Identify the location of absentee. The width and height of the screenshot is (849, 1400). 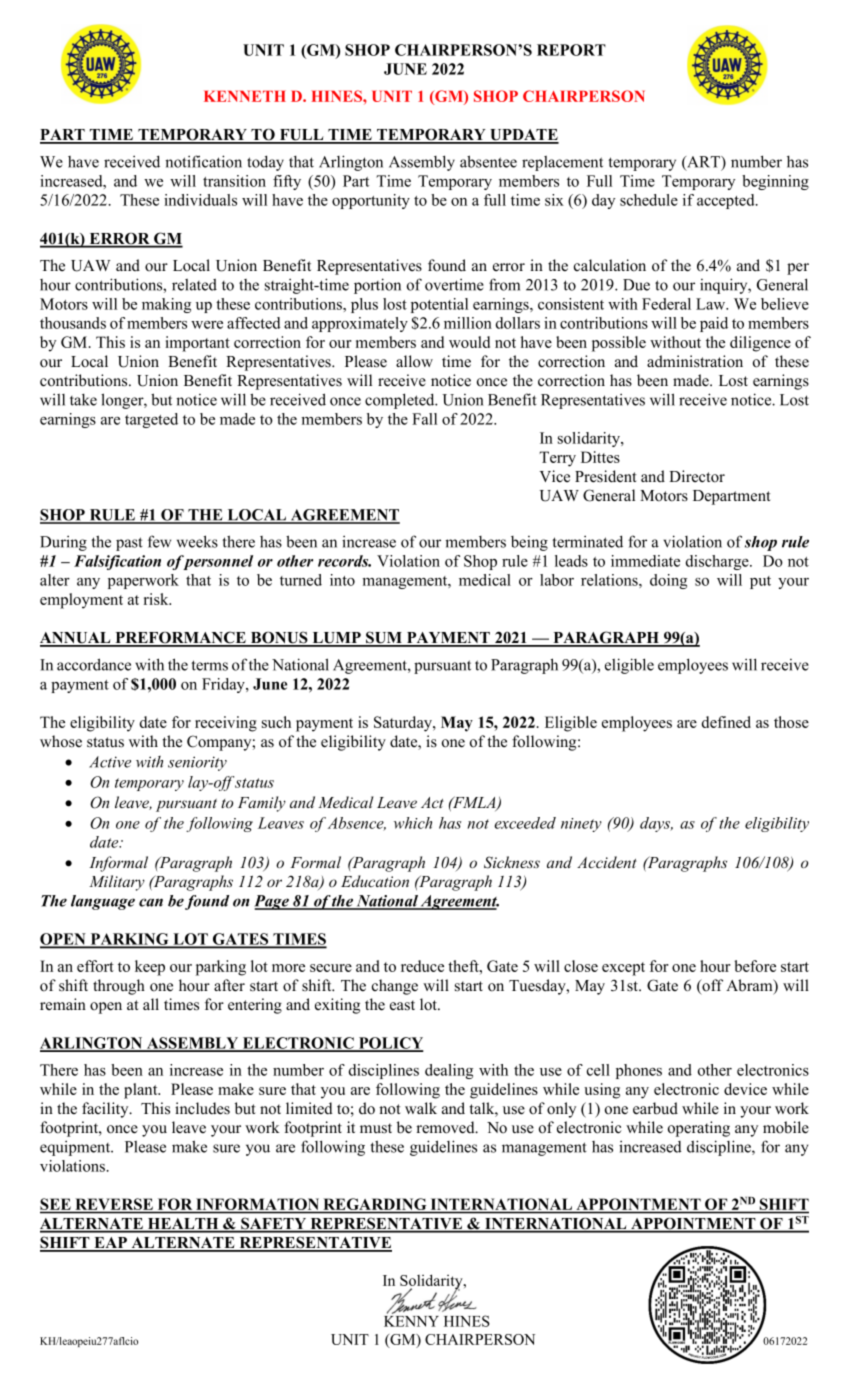
(488, 161).
